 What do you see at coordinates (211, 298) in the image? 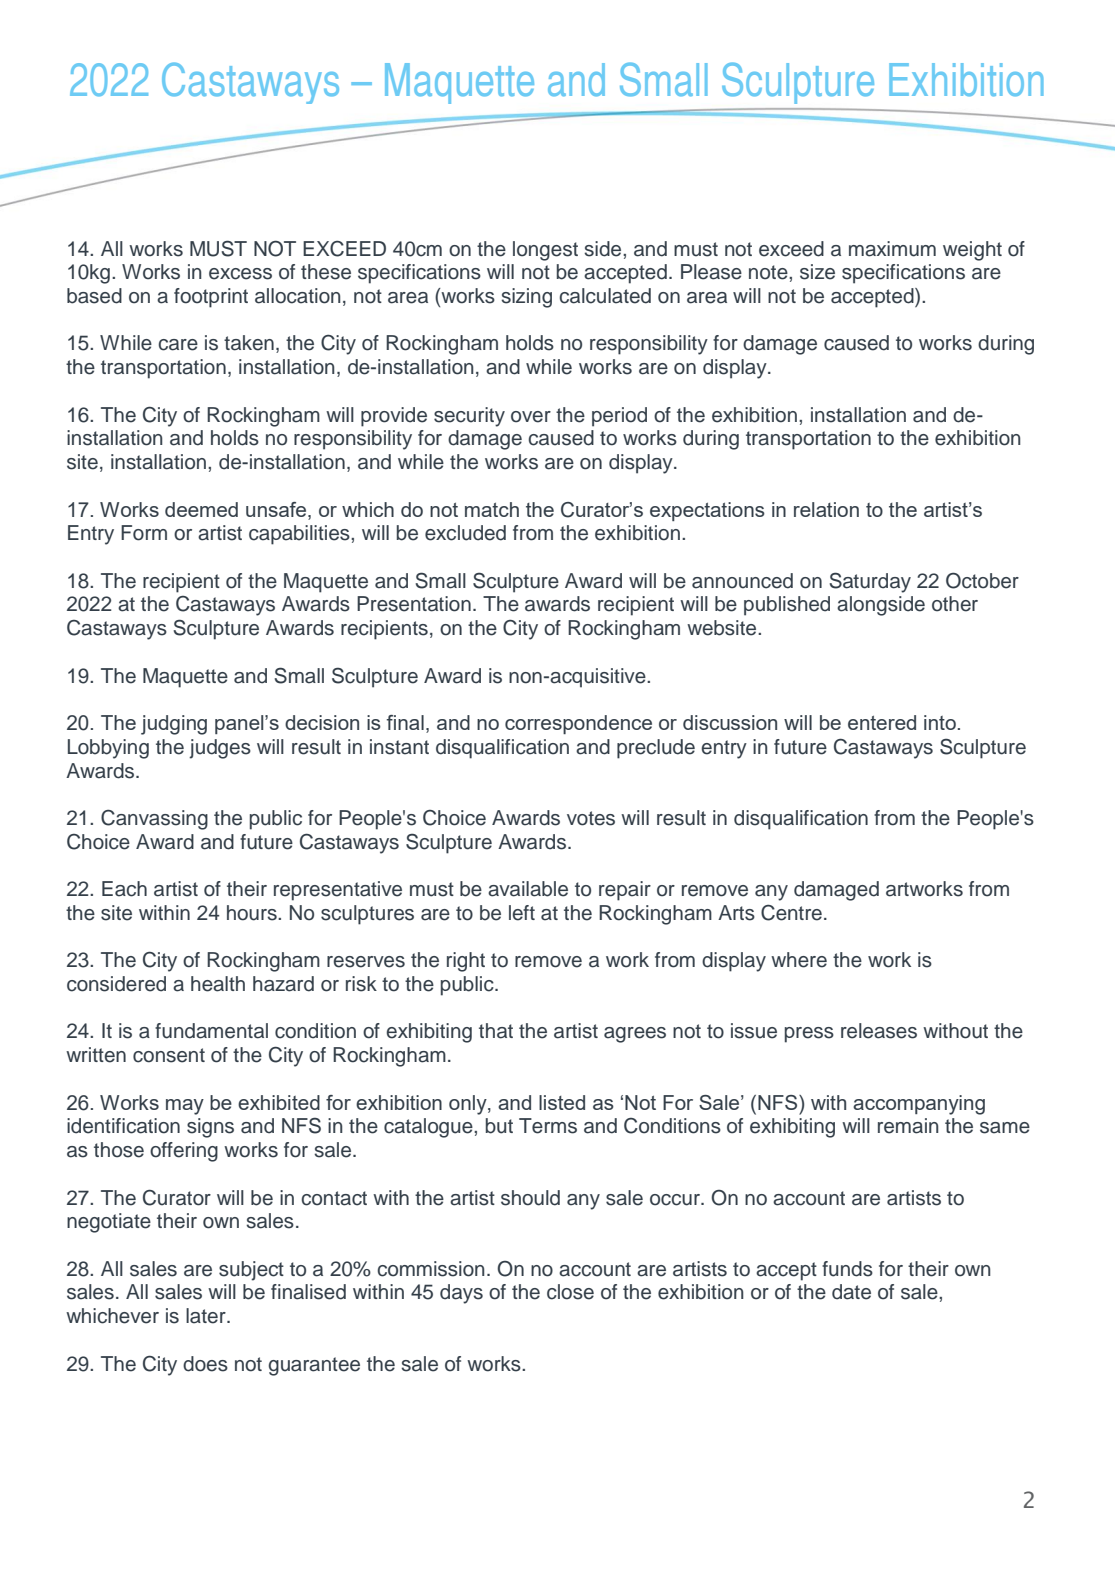
I see `footprint` at bounding box center [211, 298].
